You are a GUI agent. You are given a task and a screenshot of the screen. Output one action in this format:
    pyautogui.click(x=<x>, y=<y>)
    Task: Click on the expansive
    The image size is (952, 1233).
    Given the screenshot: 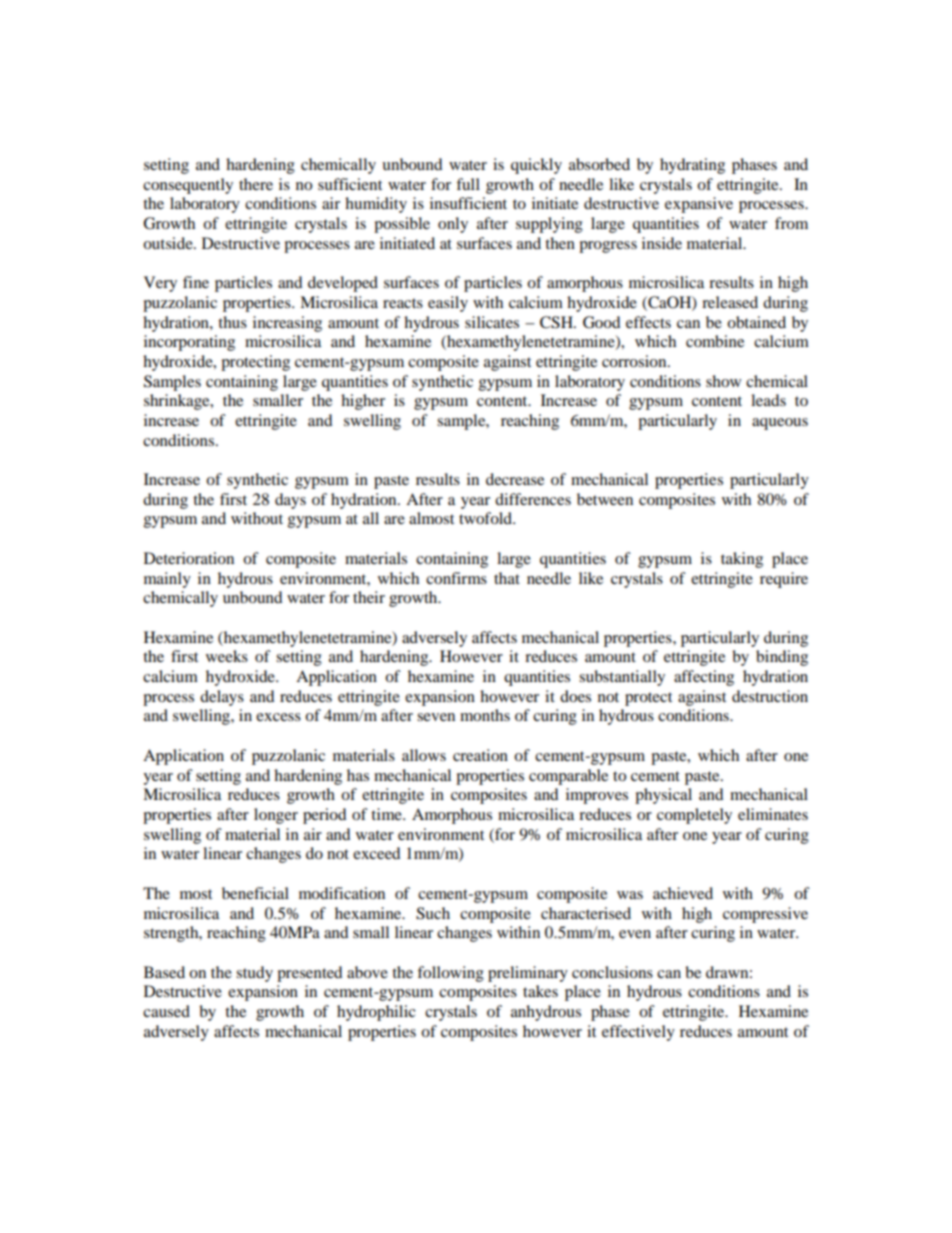 What is the action you would take?
    pyautogui.click(x=699, y=205)
